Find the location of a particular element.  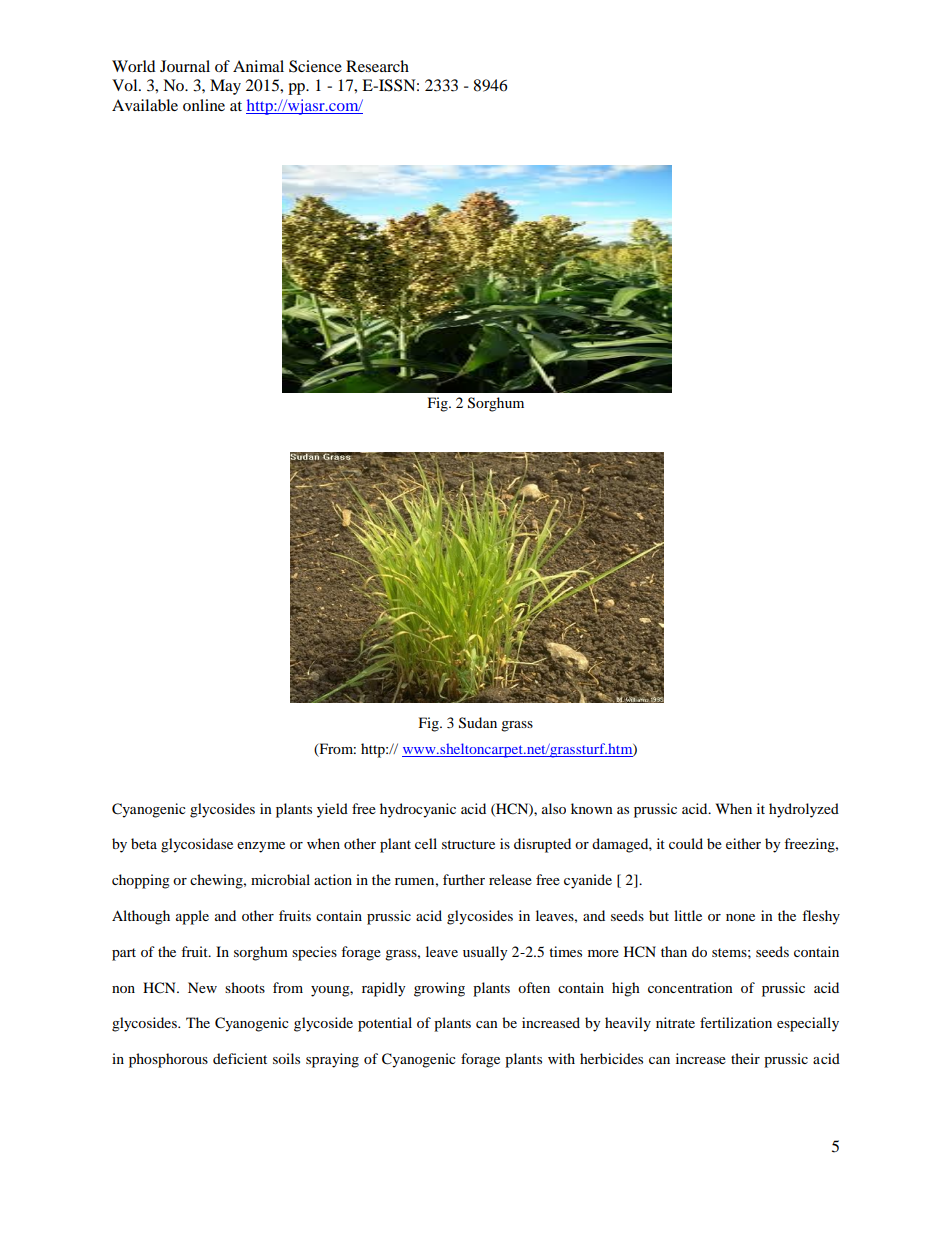

structure is located at coordinates (468, 844).
